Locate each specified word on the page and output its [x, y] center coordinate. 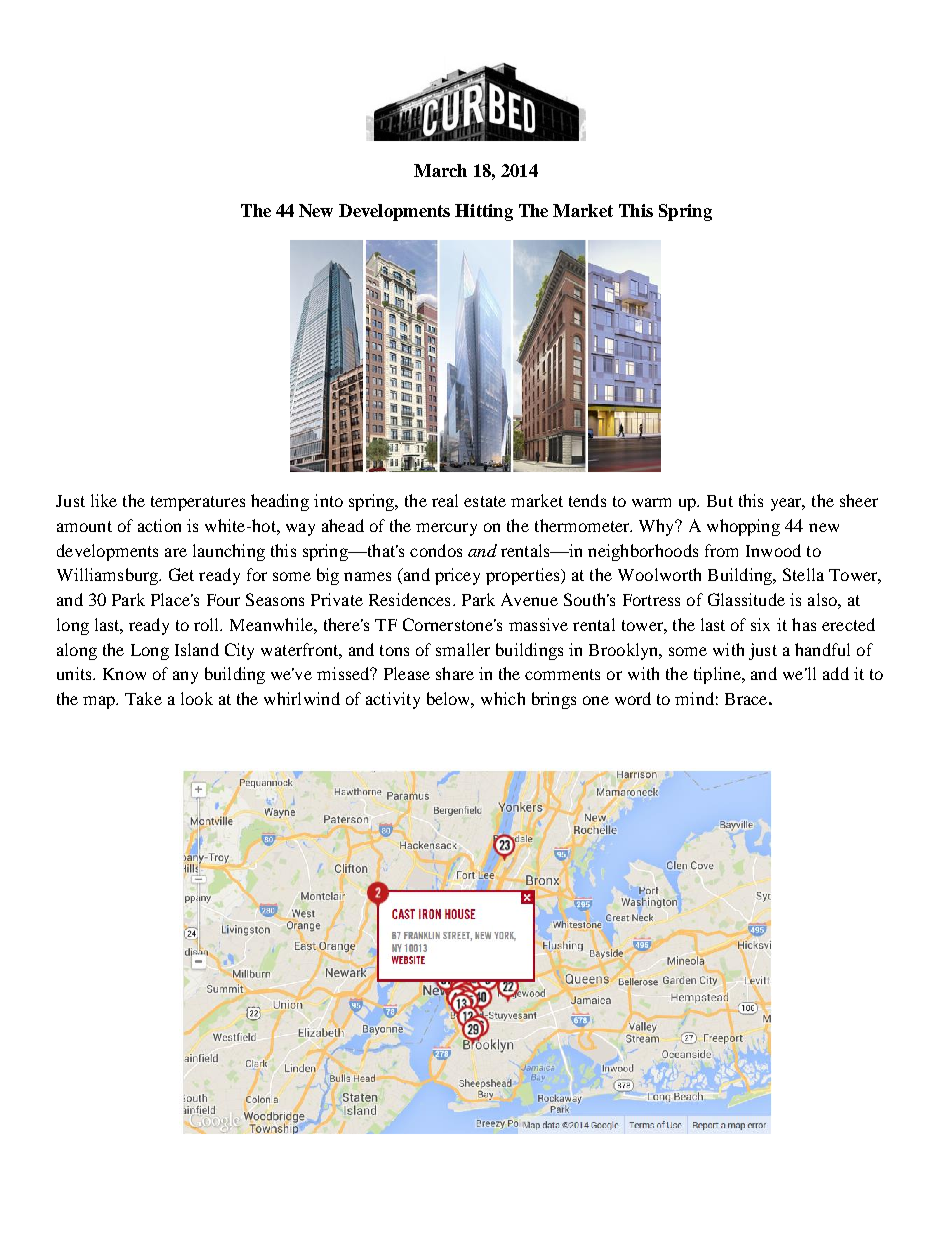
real [445, 500]
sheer [859, 500]
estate [485, 501]
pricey [457, 576]
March [440, 170]
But [720, 501]
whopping [743, 527]
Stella [803, 574]
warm [651, 502]
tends [587, 500]
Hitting [484, 212]
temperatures [198, 503]
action [159, 525]
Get [181, 574]
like [104, 500]
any [185, 677]
